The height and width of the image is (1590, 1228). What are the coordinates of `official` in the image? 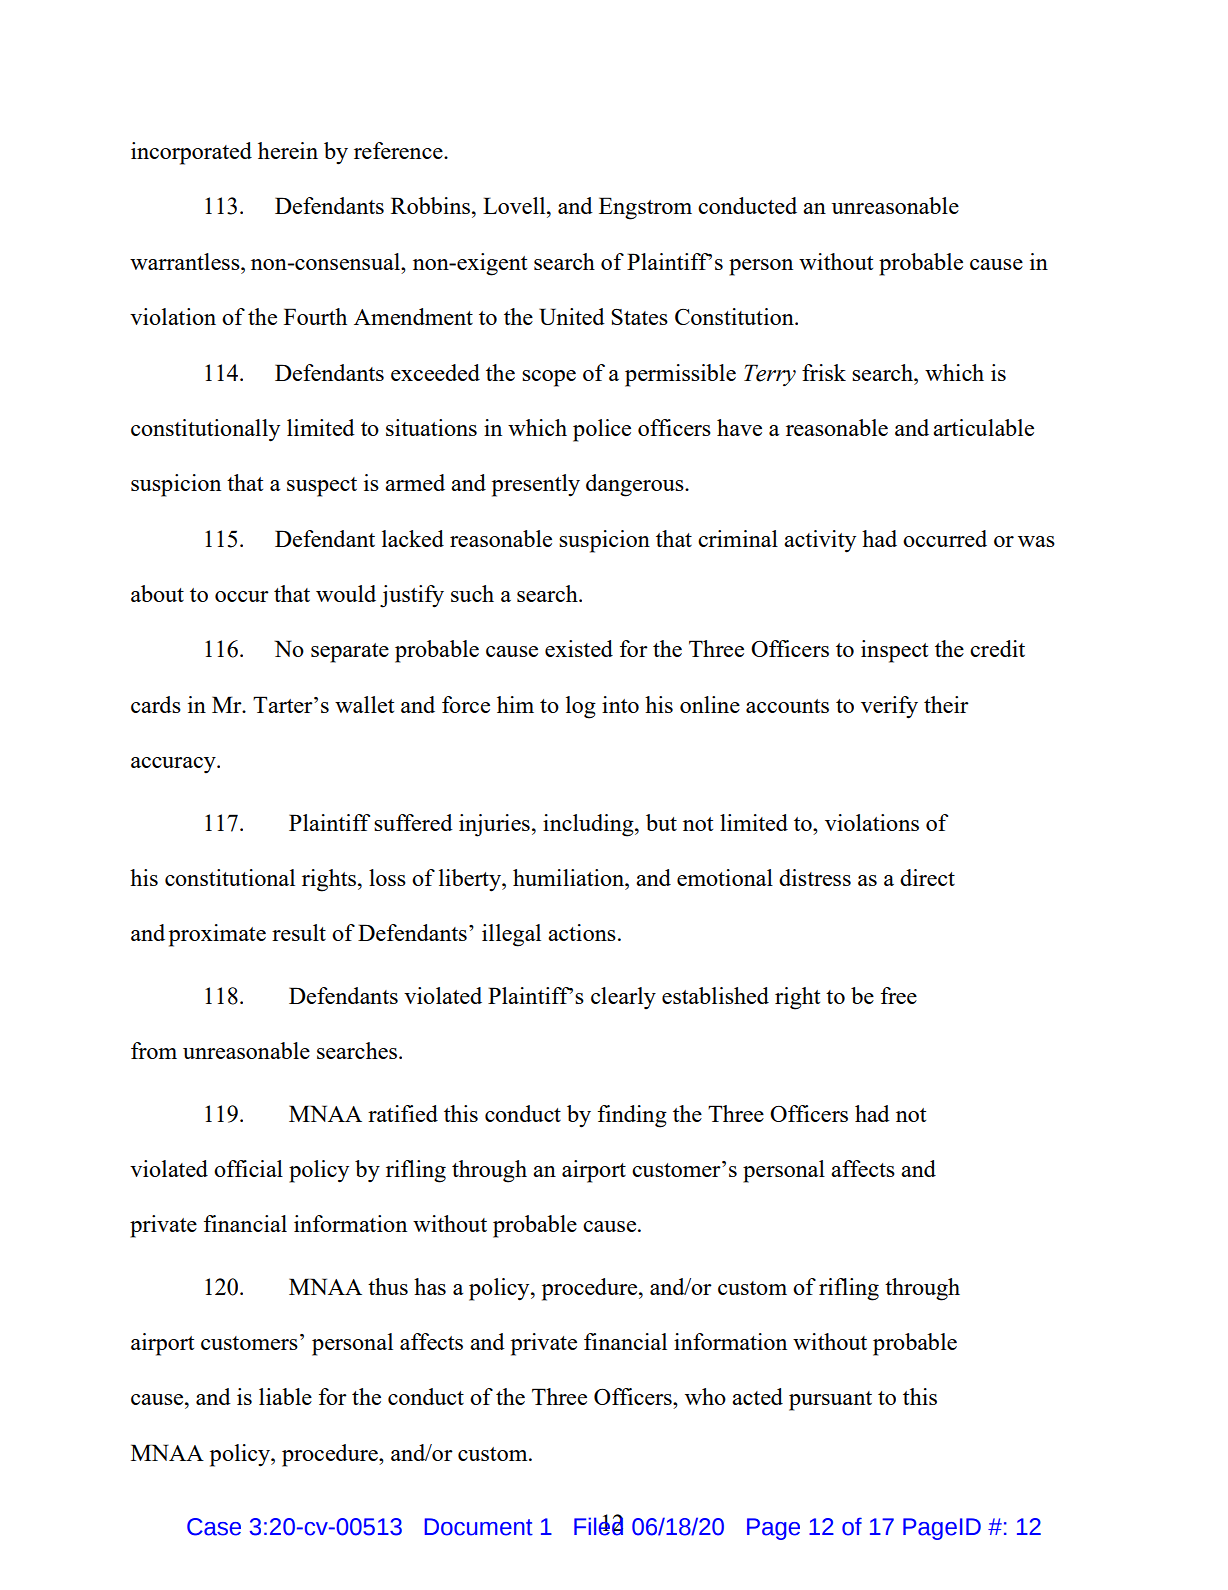 It's located at (248, 1168).
